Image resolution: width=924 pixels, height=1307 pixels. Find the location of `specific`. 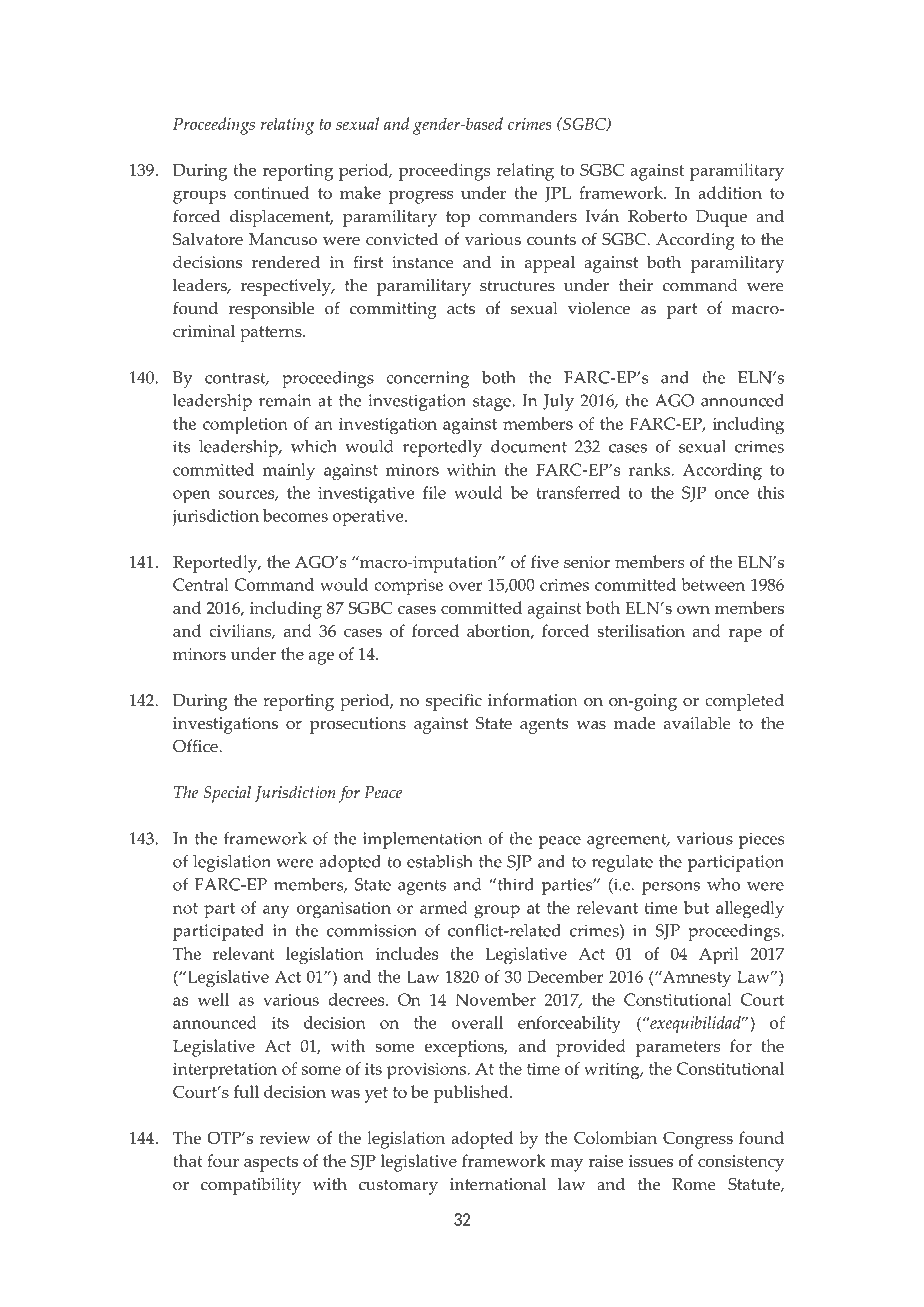

specific is located at coordinates (454, 702).
